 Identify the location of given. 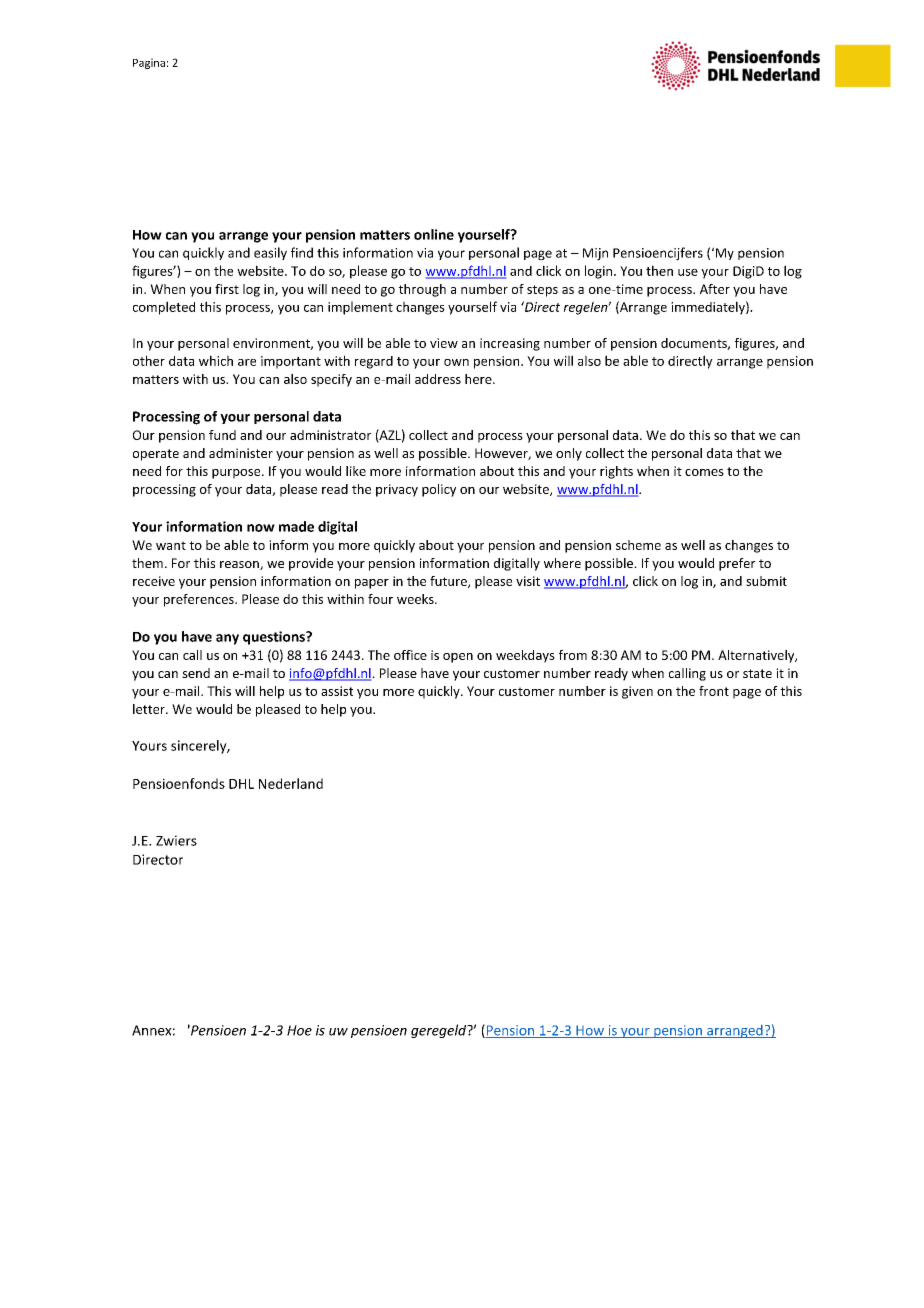
(637, 692).
